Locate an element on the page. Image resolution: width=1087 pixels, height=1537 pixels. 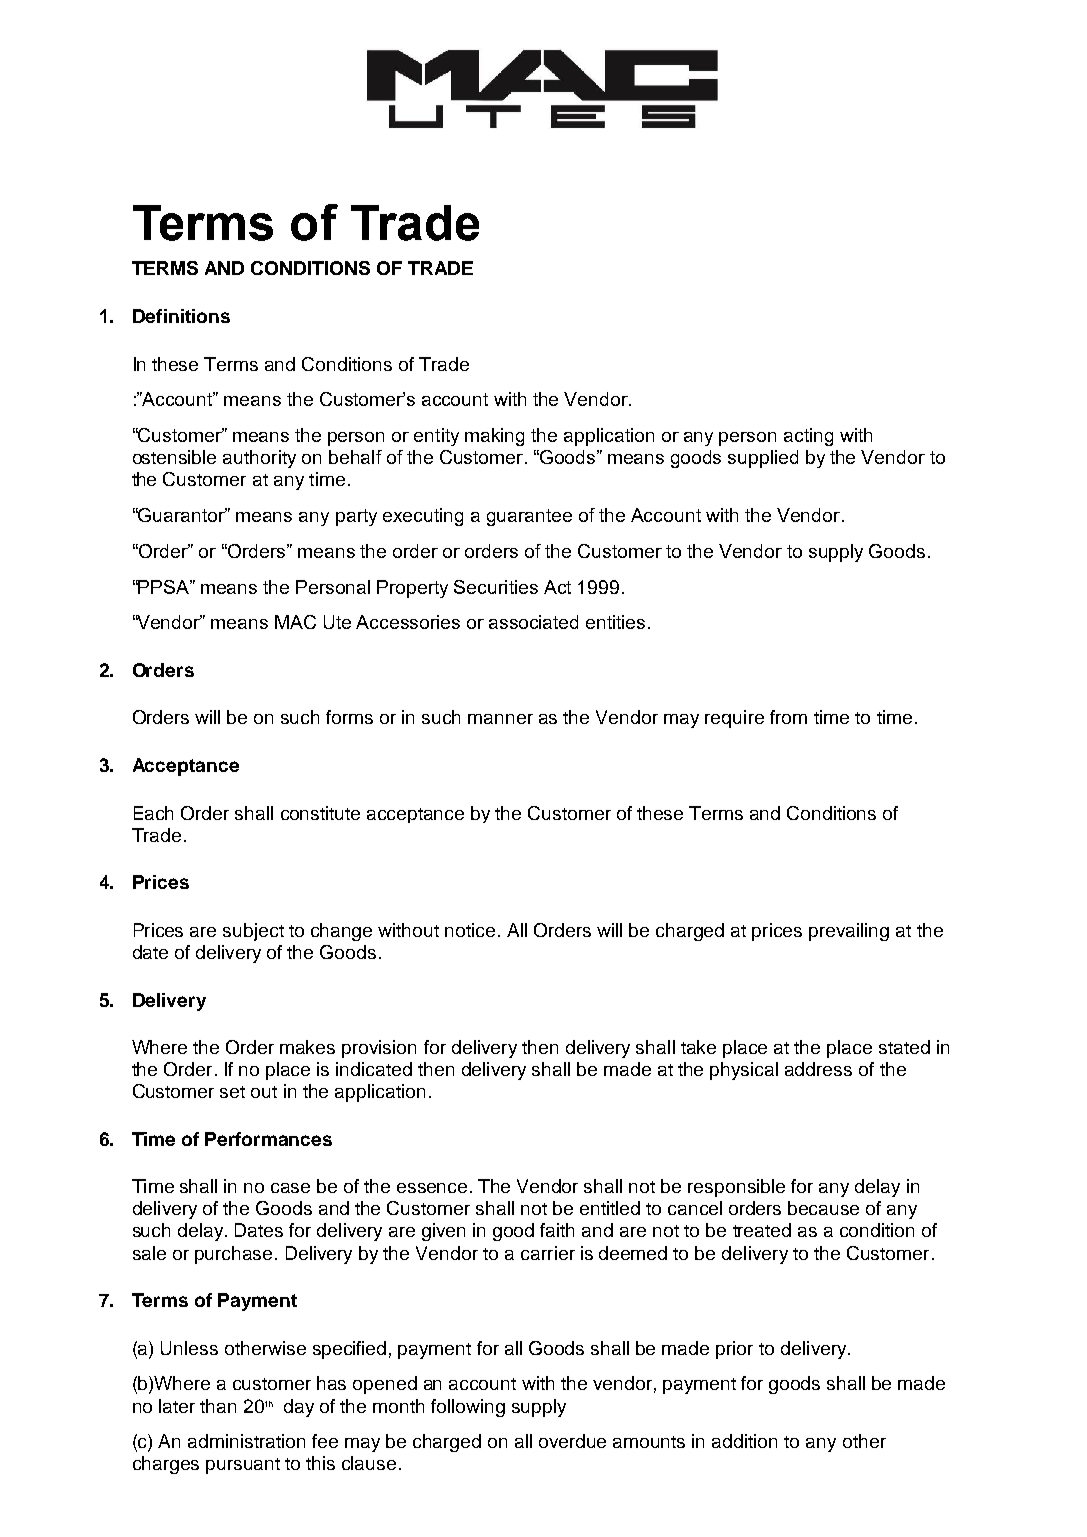
subject is located at coordinates (253, 932).
